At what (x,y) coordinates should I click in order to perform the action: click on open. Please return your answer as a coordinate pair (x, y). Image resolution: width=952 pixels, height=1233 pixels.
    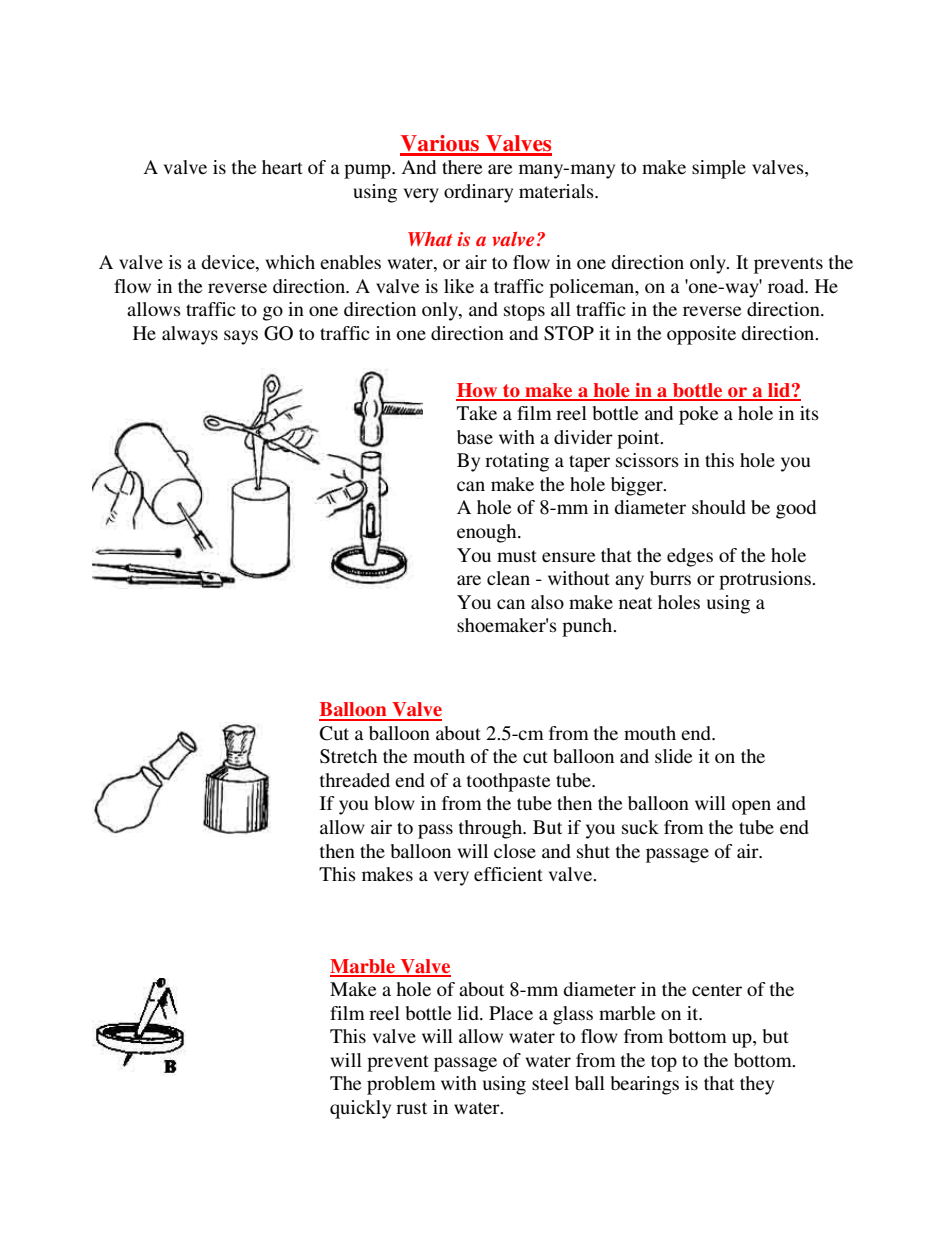
    Looking at the image, I should click on (751, 807).
